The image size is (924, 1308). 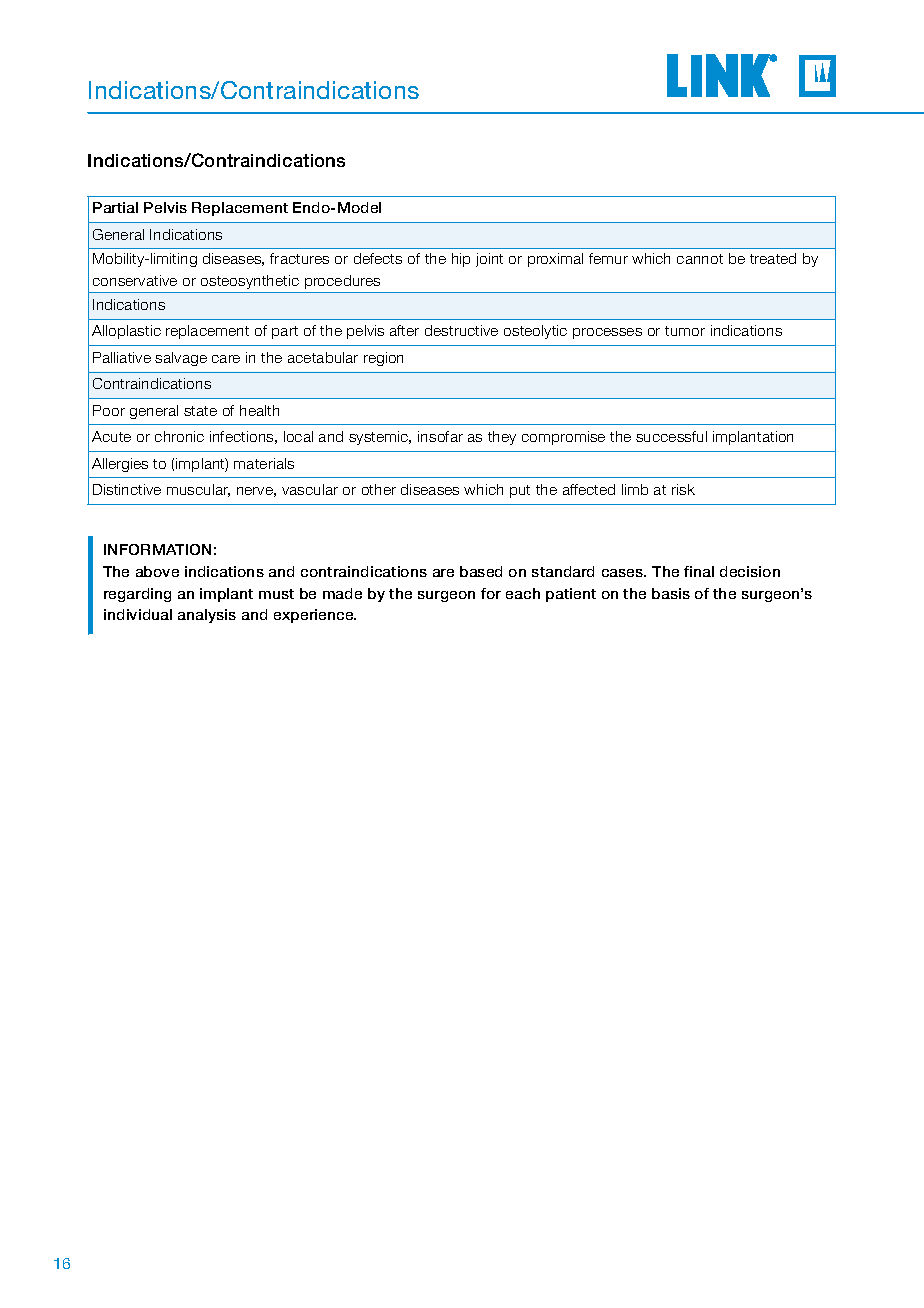 I want to click on cannot, so click(x=700, y=259).
